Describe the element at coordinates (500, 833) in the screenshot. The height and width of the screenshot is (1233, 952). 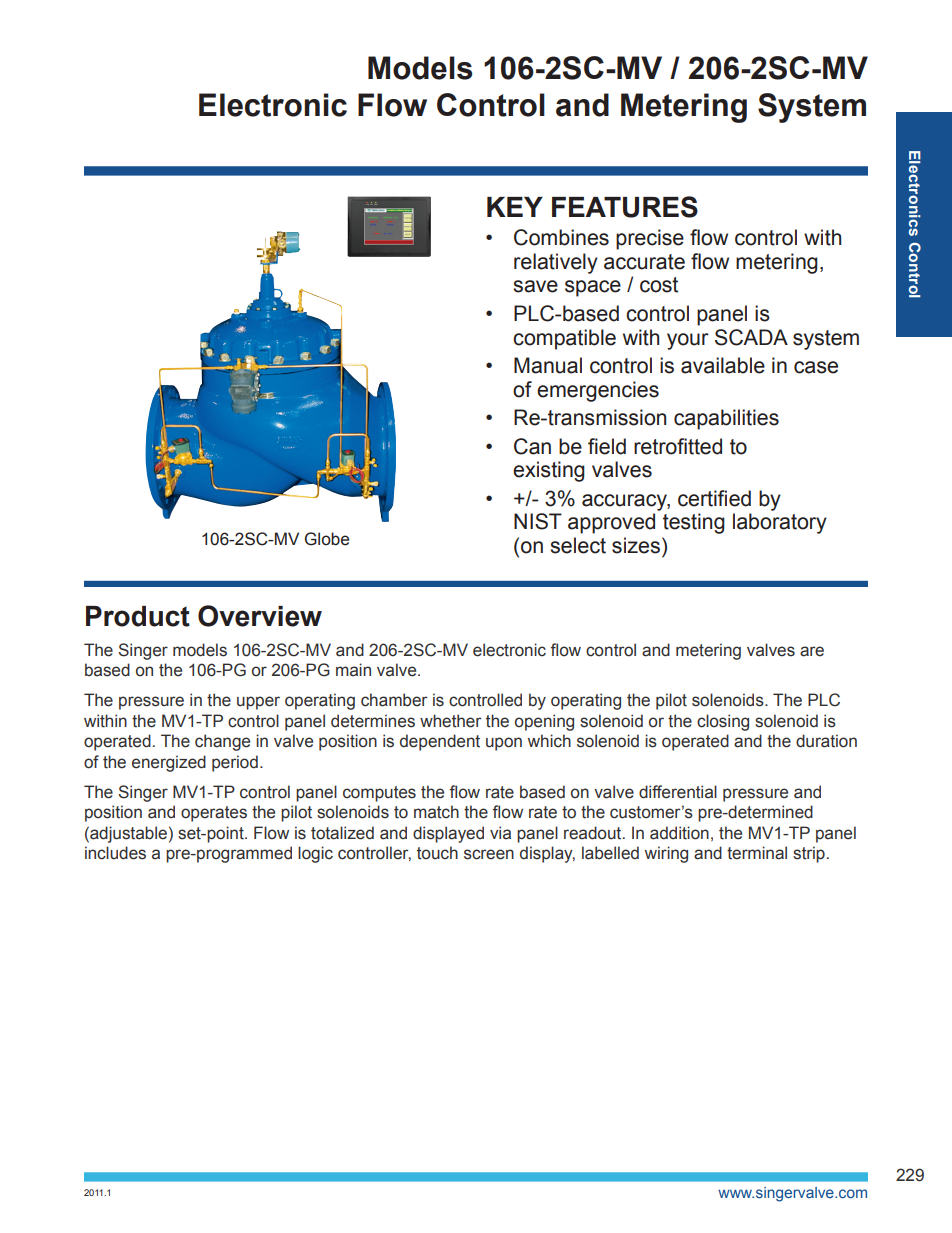
I see `via` at that location.
